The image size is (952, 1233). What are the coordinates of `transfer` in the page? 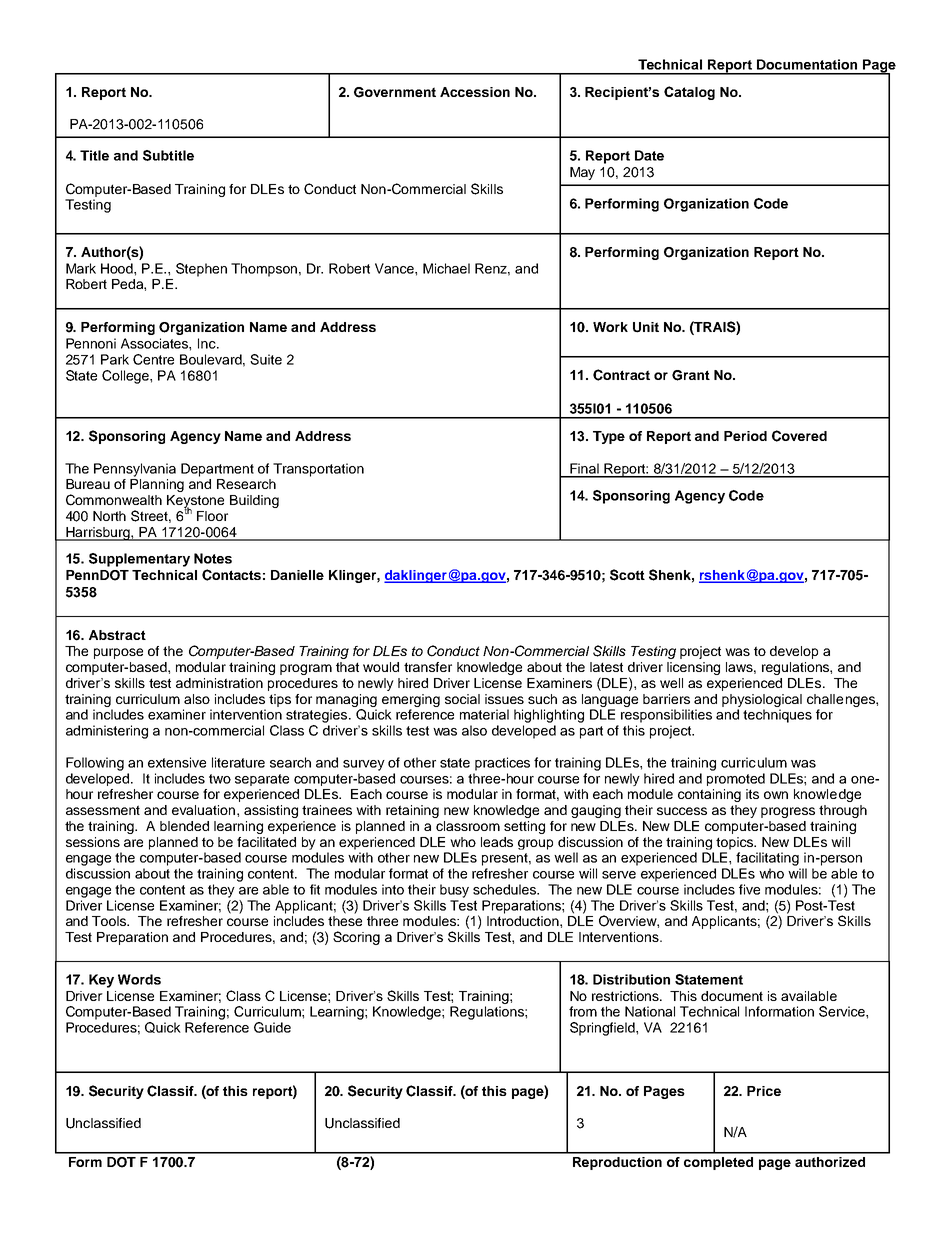 It's located at (428, 667).
